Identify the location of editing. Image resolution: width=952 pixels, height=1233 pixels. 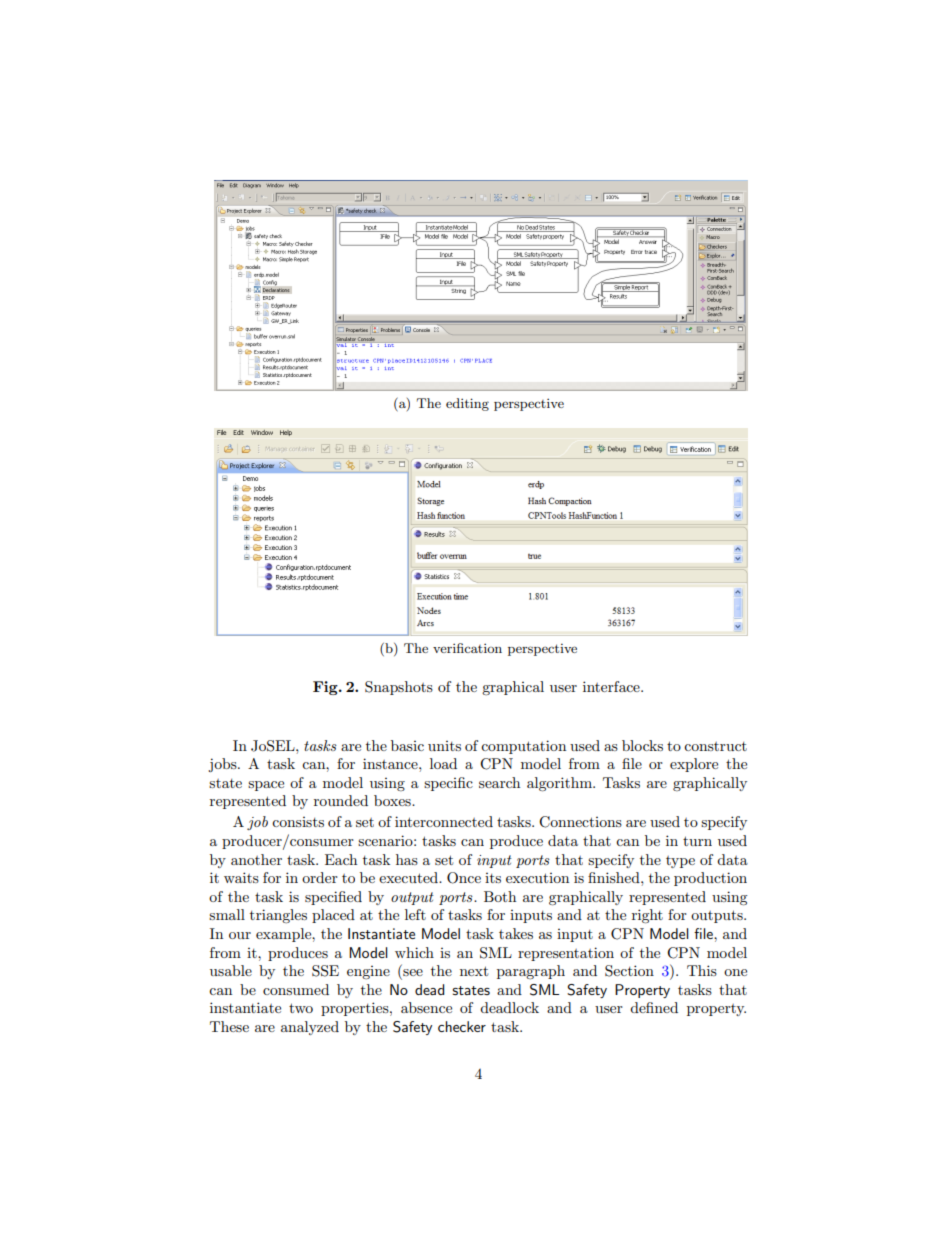
(467, 404).
